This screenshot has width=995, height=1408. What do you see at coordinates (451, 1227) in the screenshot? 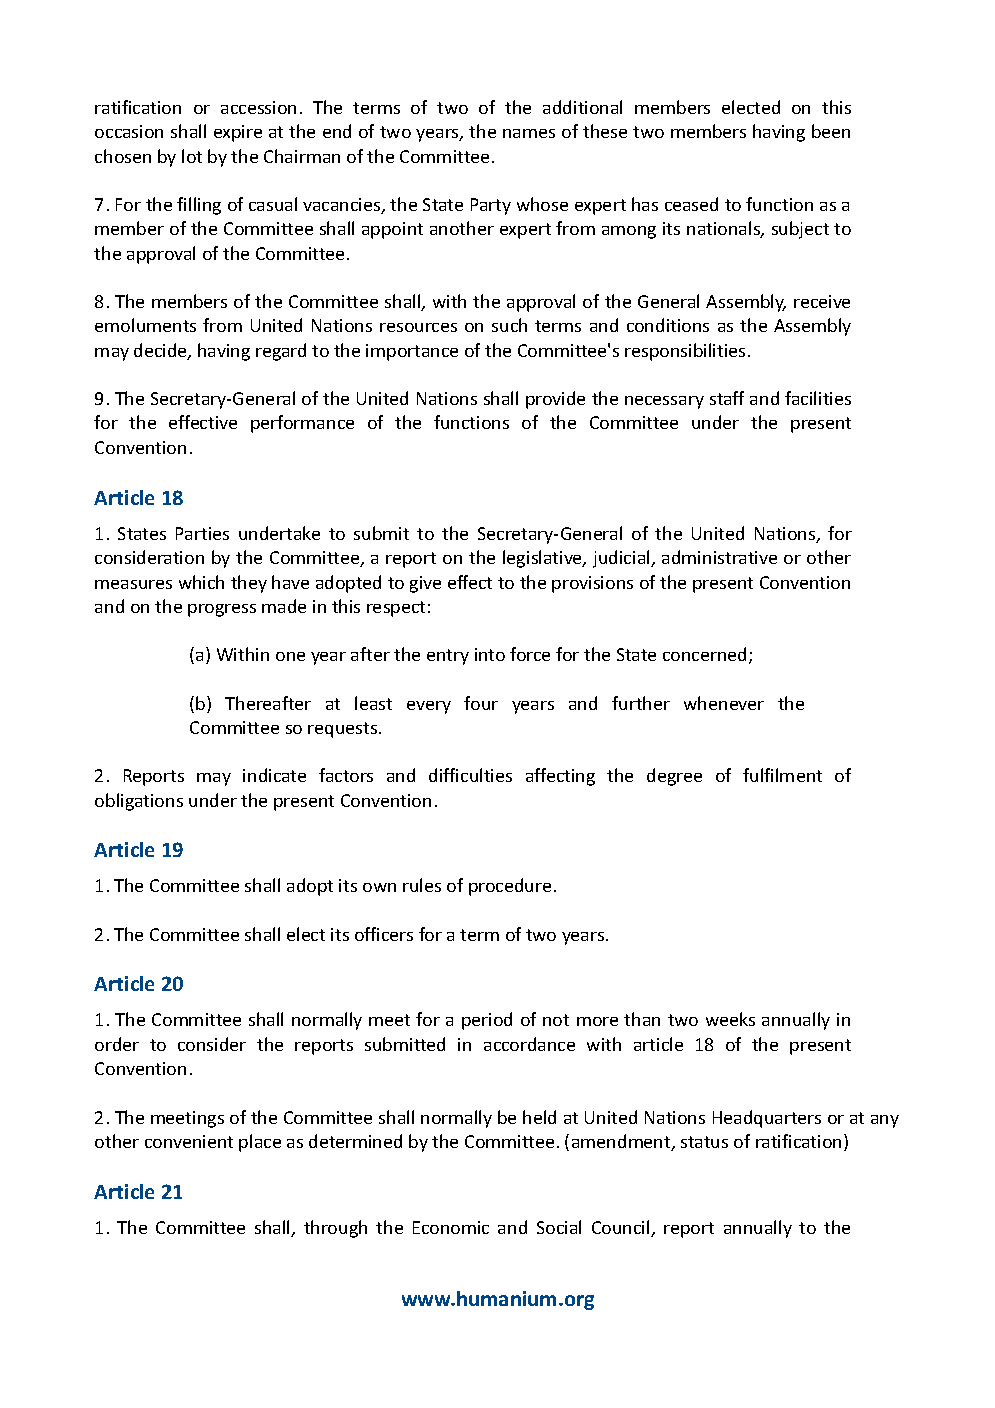
I see `Economic` at bounding box center [451, 1227].
